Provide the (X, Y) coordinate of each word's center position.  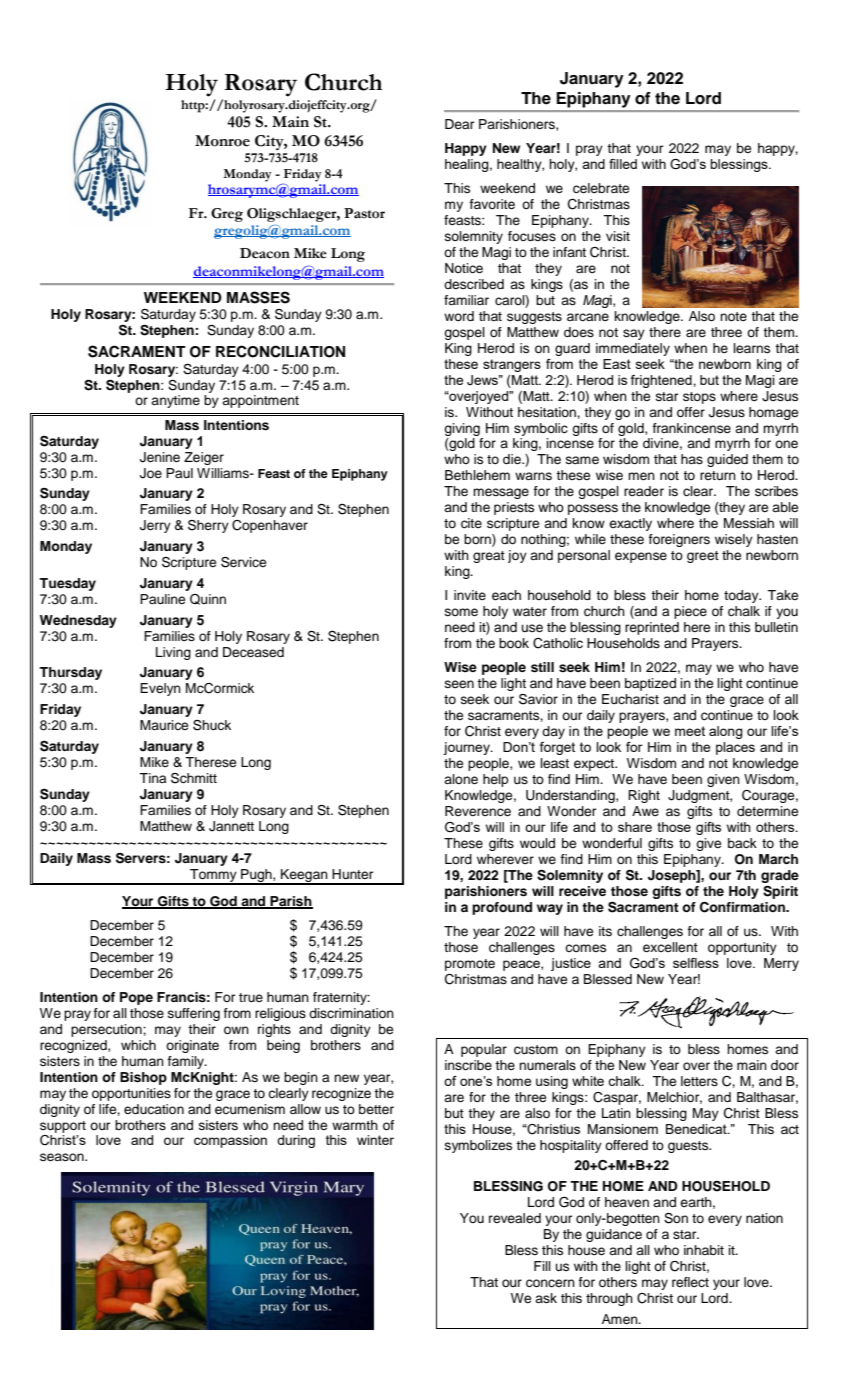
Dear (459, 124)
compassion (230, 1141)
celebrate (601, 188)
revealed (515, 1218)
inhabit (704, 1250)
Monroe (222, 141)
